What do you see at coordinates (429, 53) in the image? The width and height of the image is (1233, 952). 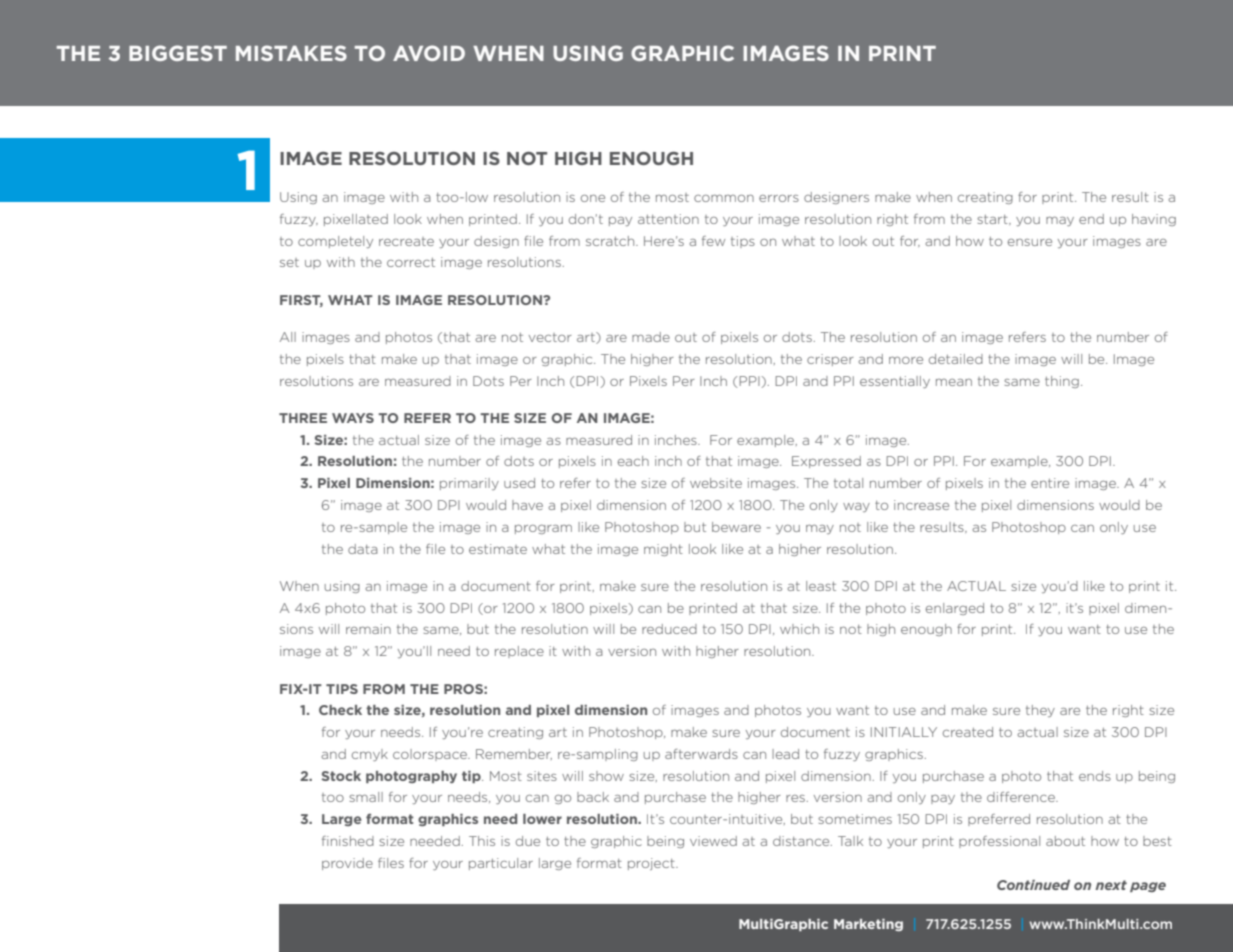 I see `AVOID` at bounding box center [429, 53].
